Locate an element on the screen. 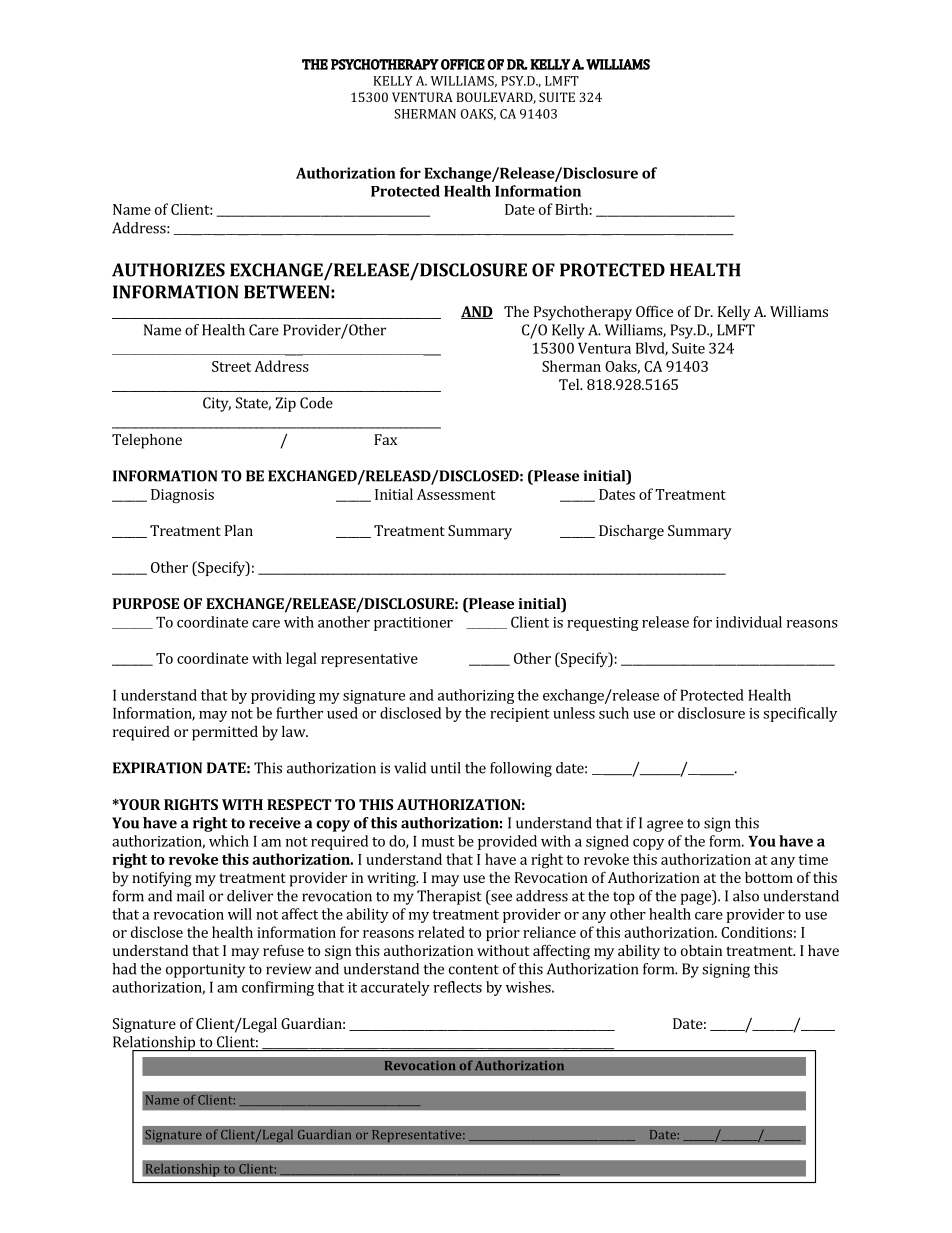 The height and width of the screenshot is (1233, 952). opportunity is located at coordinates (205, 970).
